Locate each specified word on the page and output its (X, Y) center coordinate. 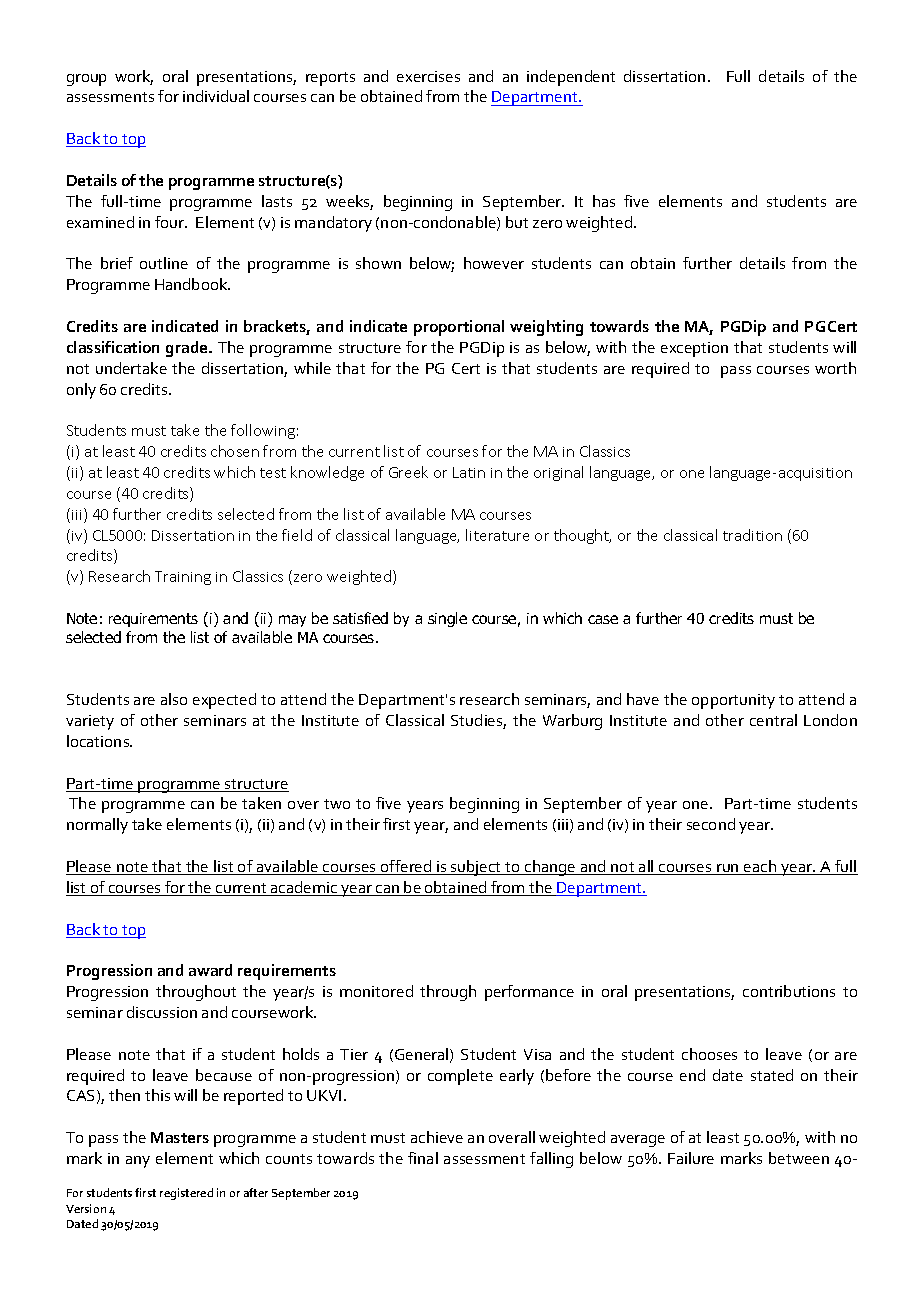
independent (571, 78)
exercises (428, 76)
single (447, 619)
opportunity (733, 701)
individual (216, 96)
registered (186, 1194)
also (174, 699)
